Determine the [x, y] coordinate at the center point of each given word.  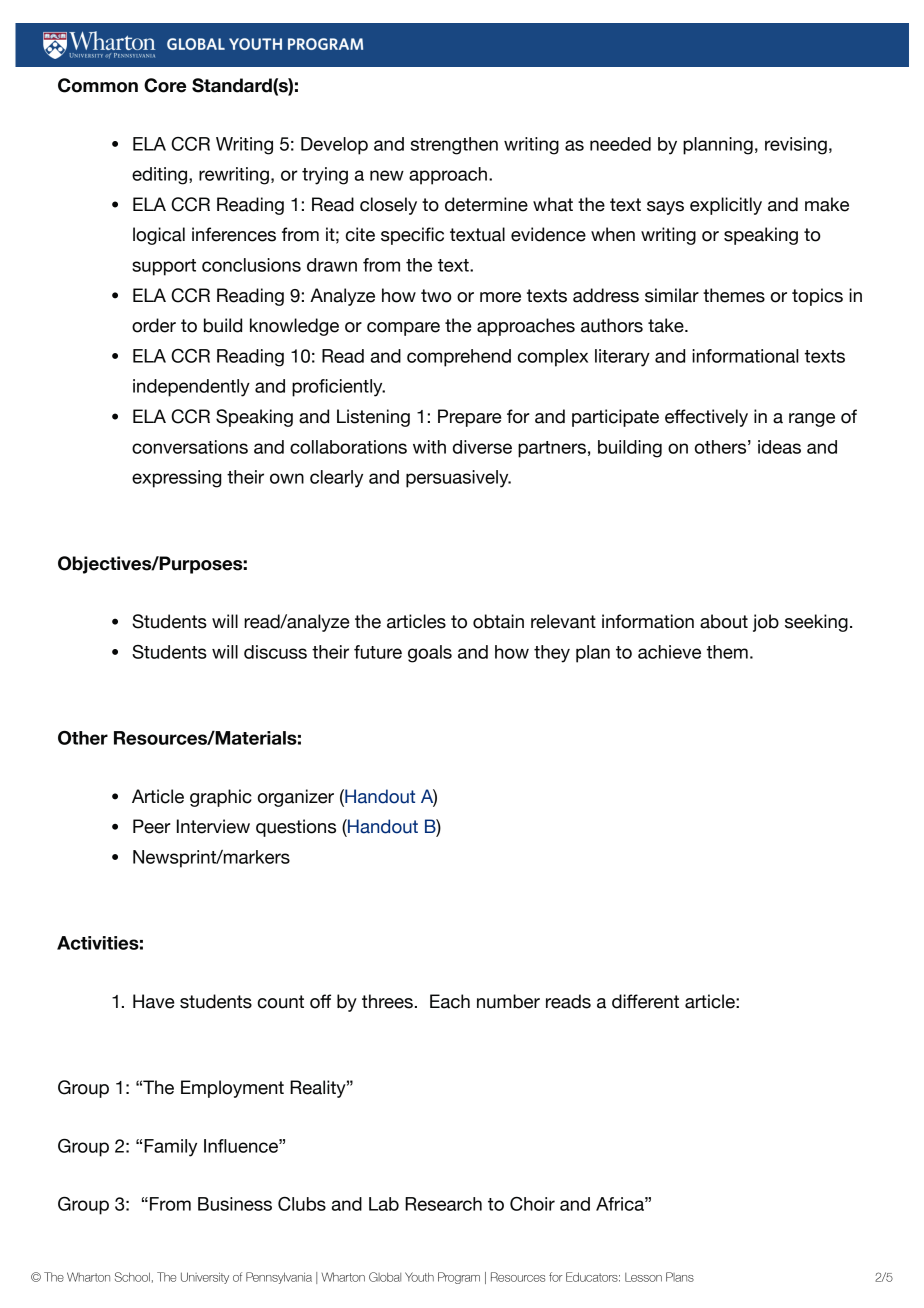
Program [459, 1278]
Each [450, 1001]
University [205, 1278]
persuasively [458, 479]
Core [165, 85]
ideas [779, 447]
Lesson [643, 1277]
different [645, 1001]
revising [796, 146]
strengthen [454, 146]
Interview [213, 826]
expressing [176, 479]
